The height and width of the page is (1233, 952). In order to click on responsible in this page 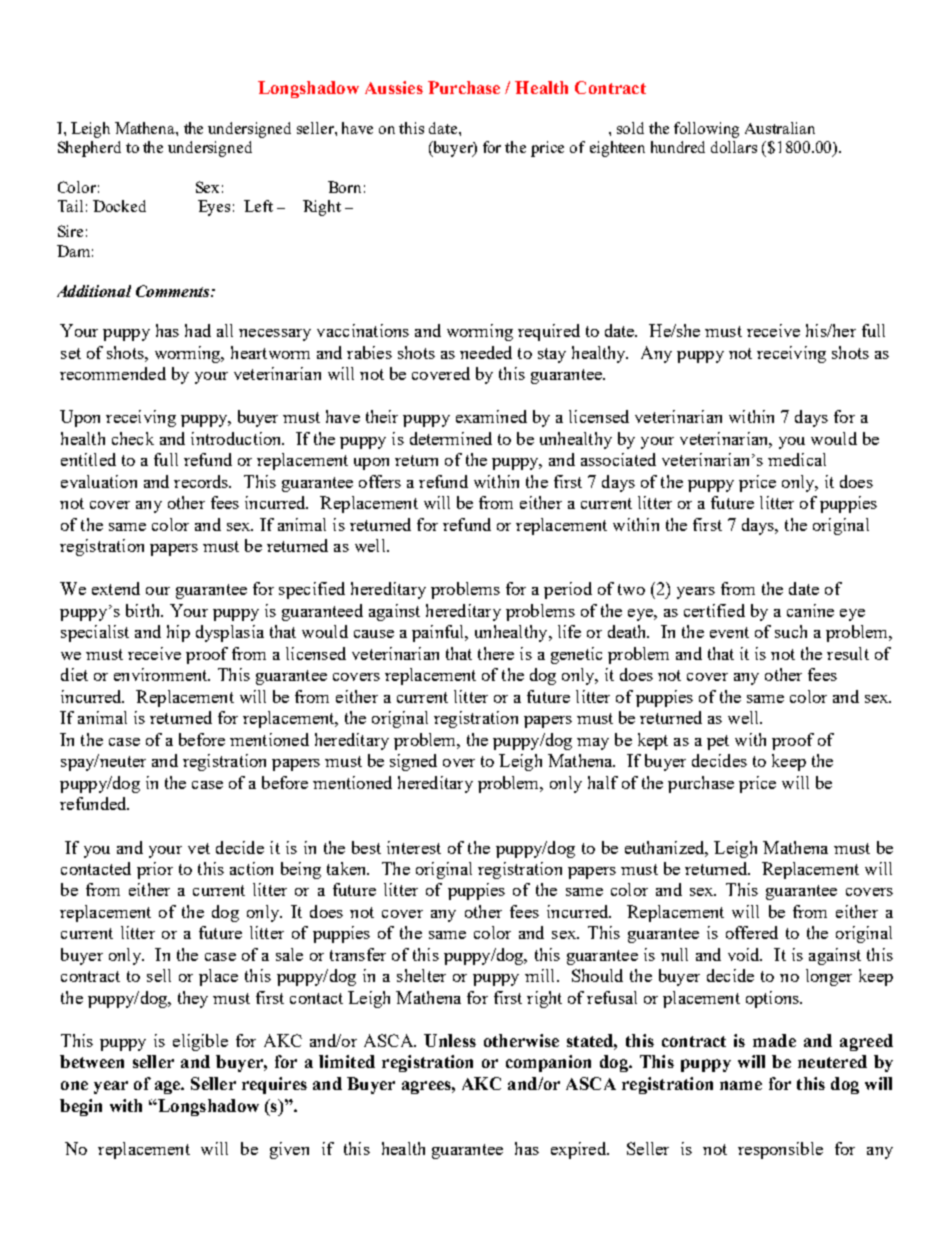, I will do `click(780, 1150)`.
